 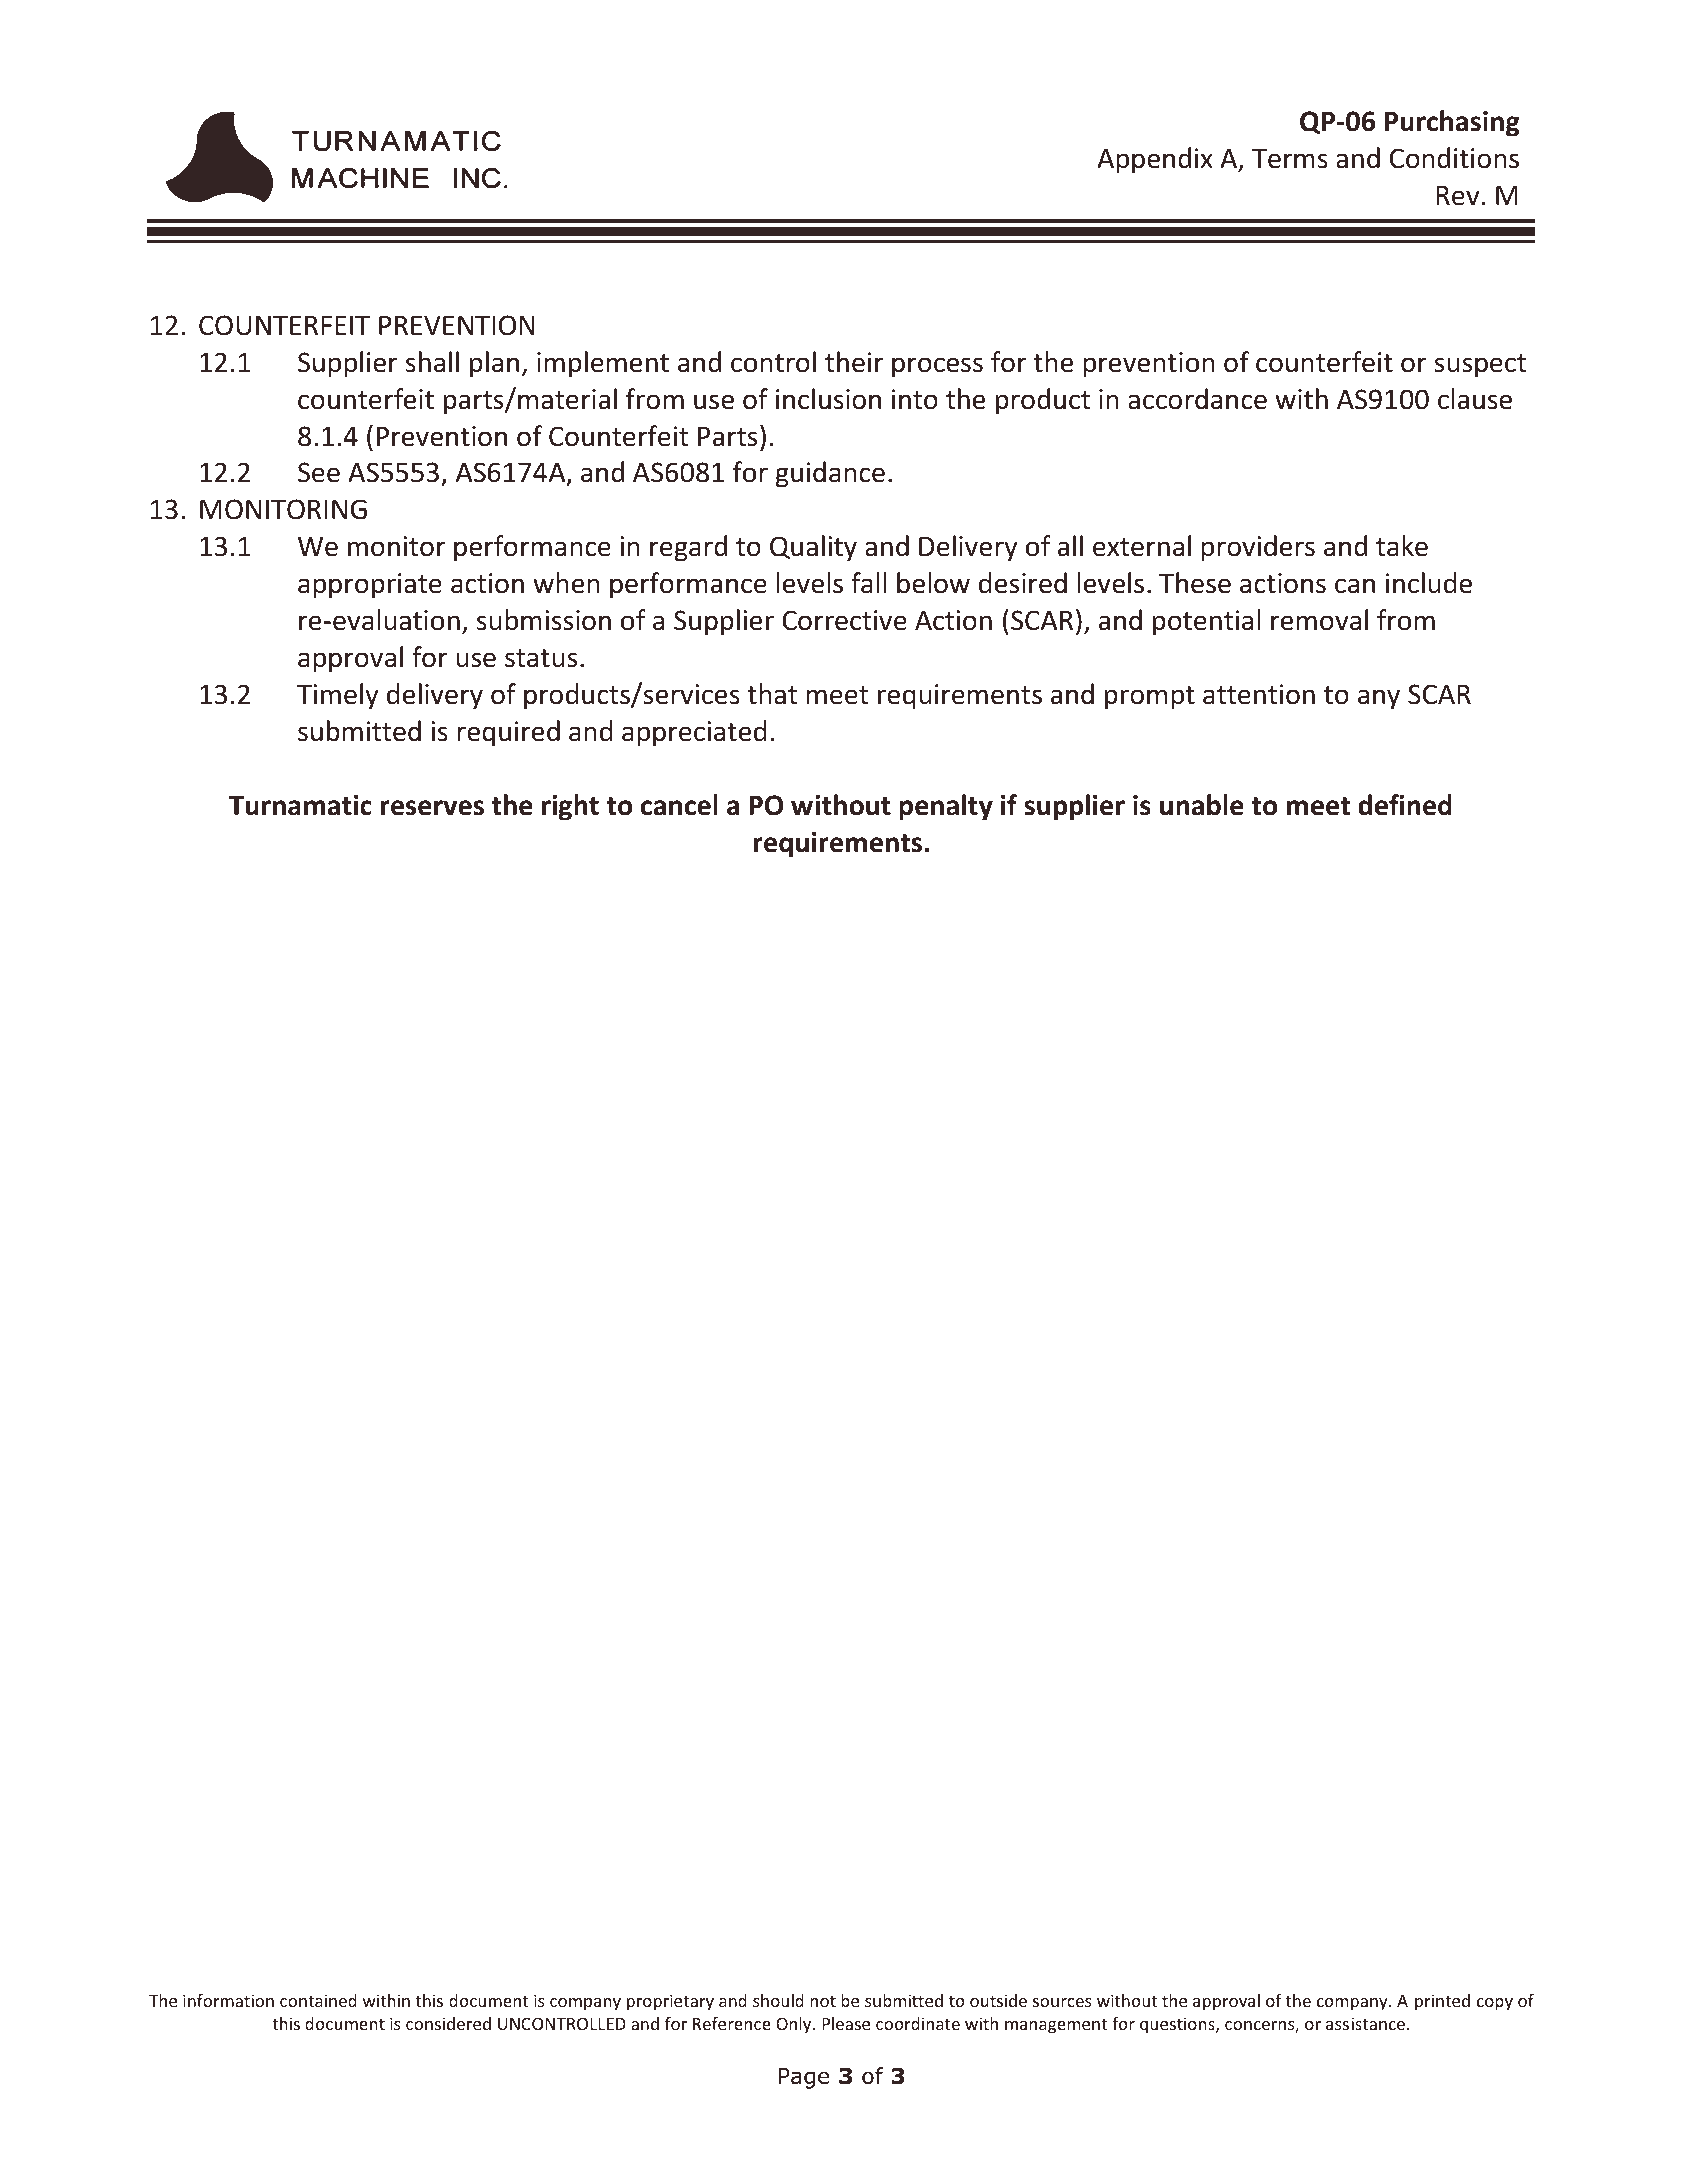 What do you see at coordinates (946, 807) in the screenshot?
I see `penalty` at bounding box center [946, 807].
